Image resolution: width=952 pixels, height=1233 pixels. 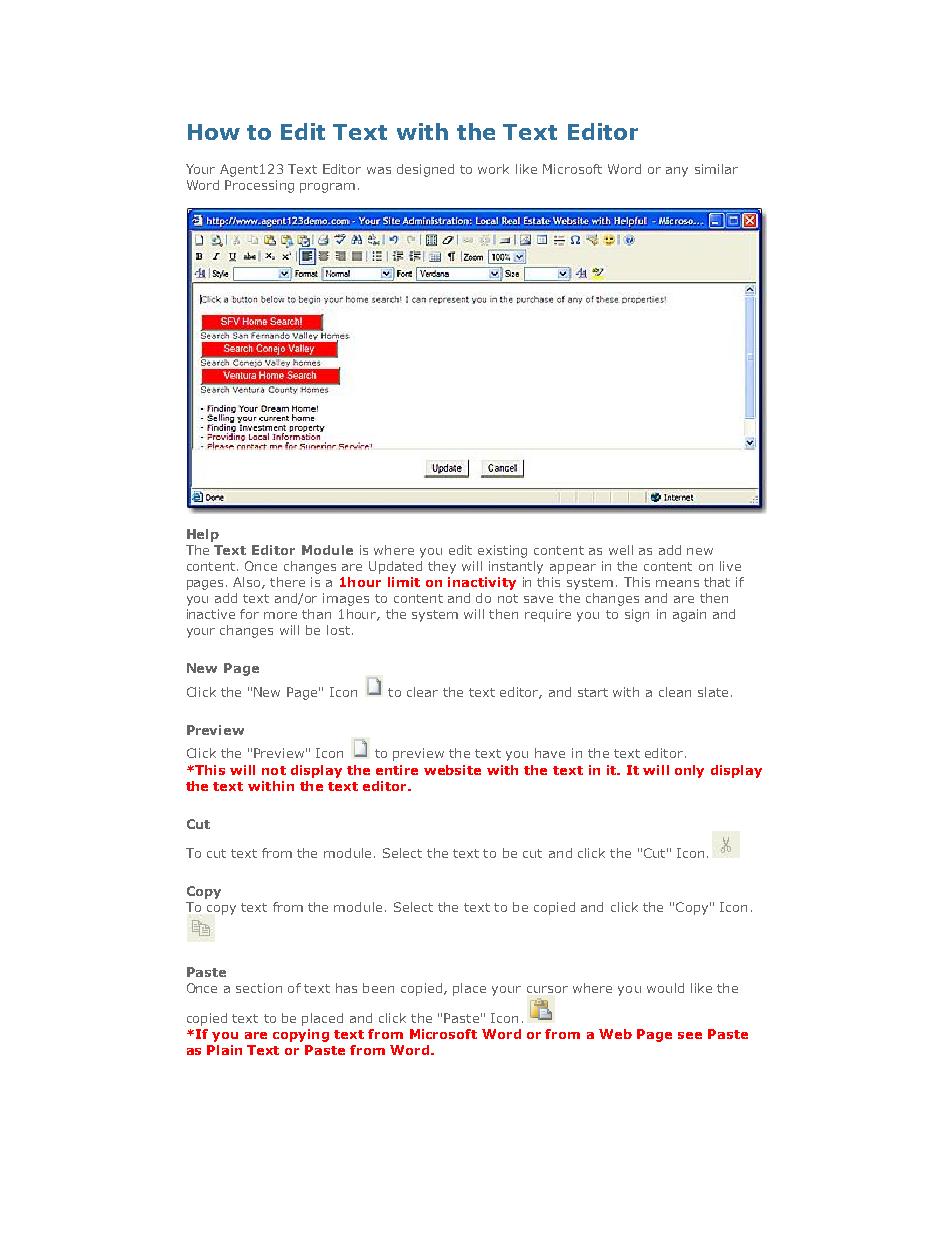 I want to click on well, so click(x=621, y=550).
